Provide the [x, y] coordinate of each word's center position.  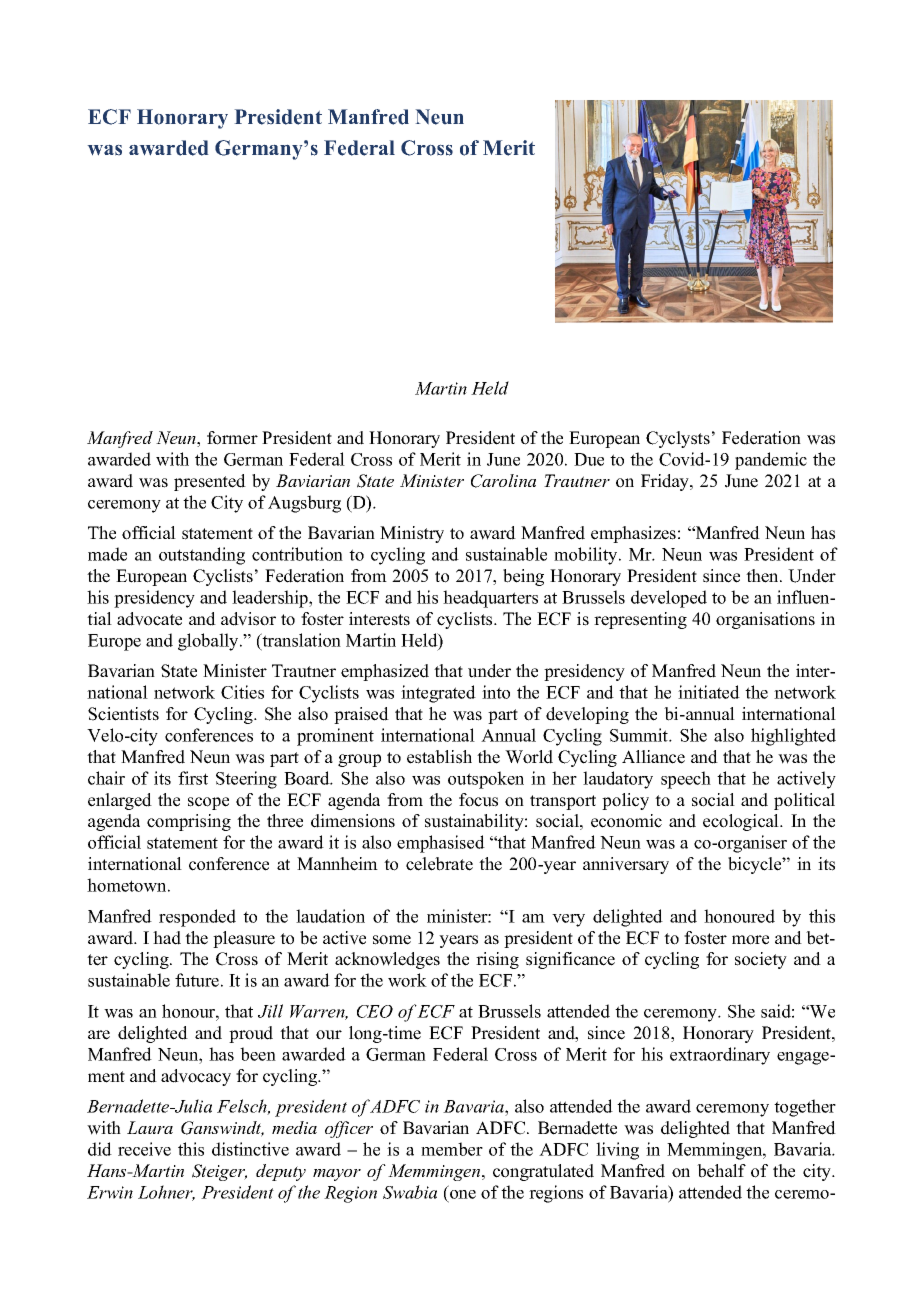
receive [144, 1149]
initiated [709, 692]
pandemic [771, 461]
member [452, 1149]
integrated [438, 694]
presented [210, 482]
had [167, 938]
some [392, 940]
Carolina [503, 481]
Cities [242, 692]
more [750, 940]
